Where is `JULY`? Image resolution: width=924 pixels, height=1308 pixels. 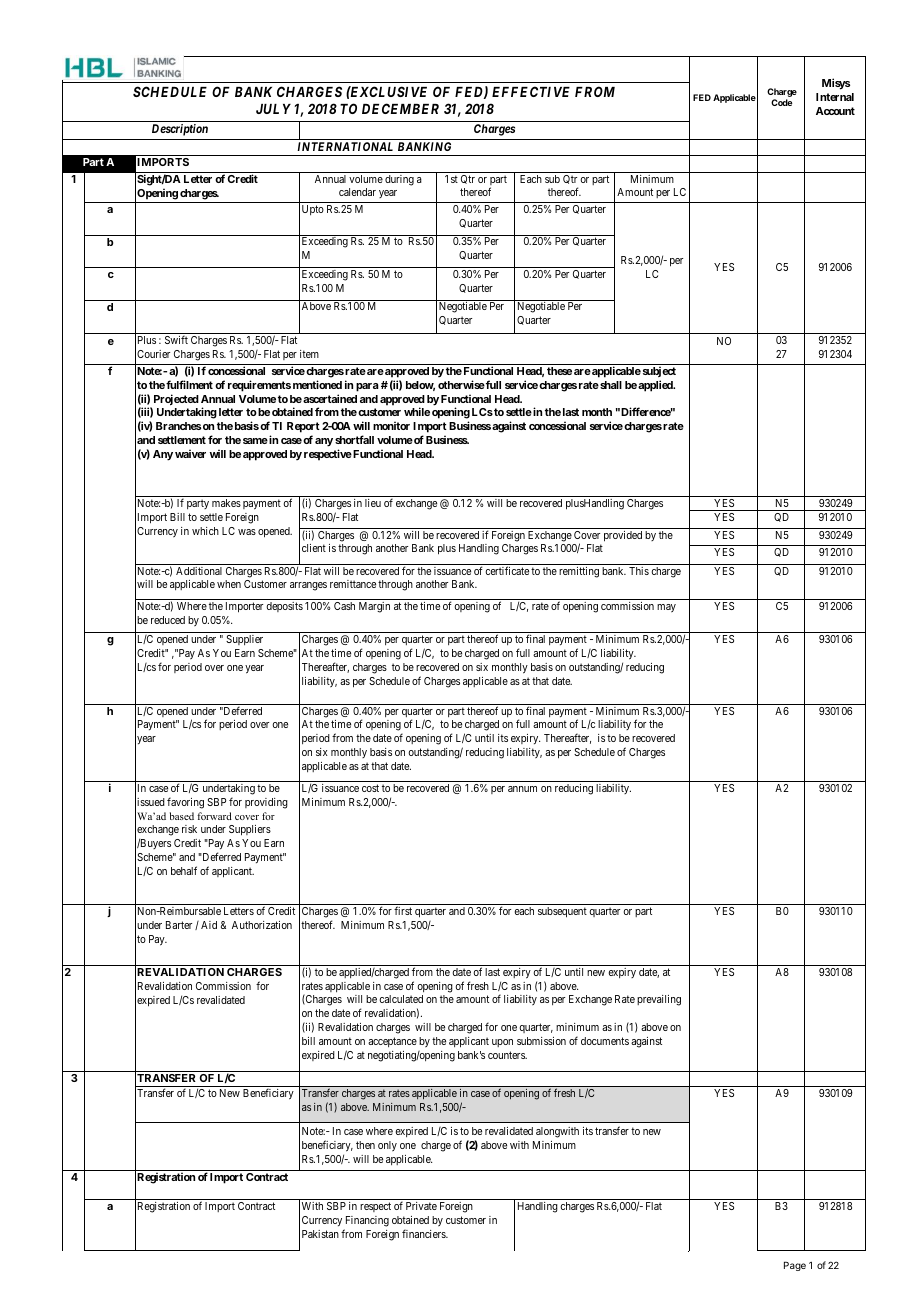 JULY is located at coordinates (273, 109).
